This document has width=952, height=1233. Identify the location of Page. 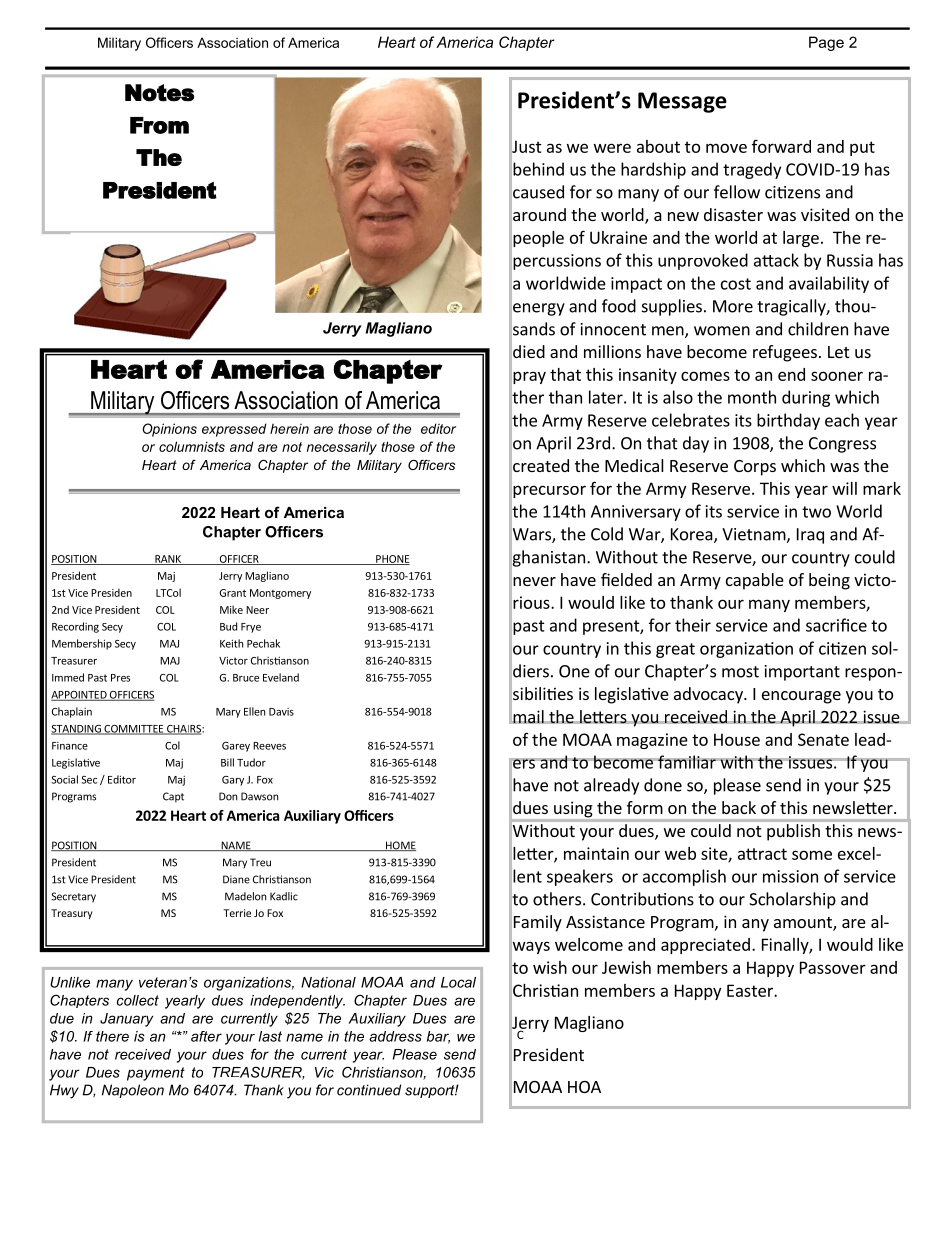
(826, 43).
